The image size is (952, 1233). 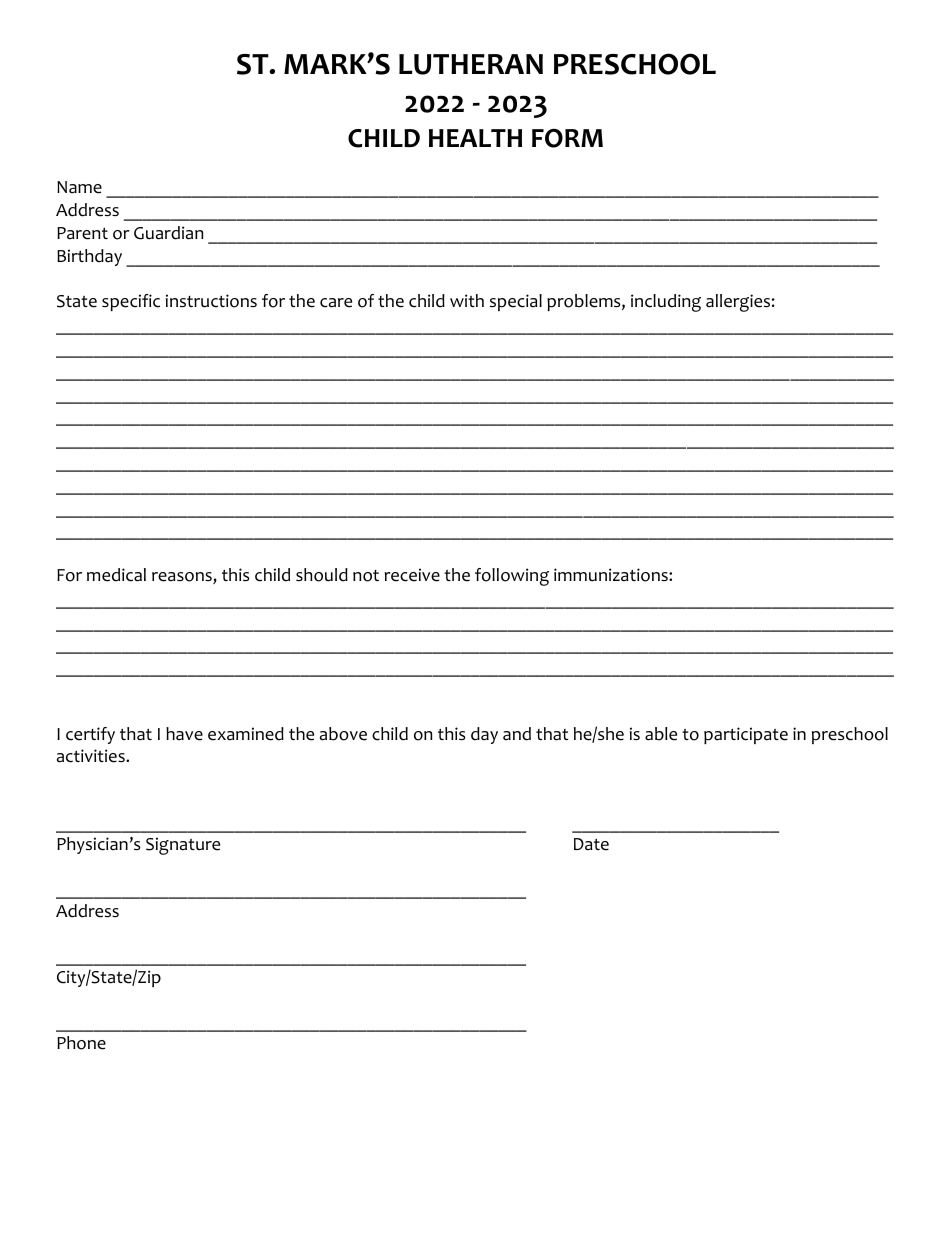 What do you see at coordinates (412, 575) in the page?
I see `receive` at bounding box center [412, 575].
